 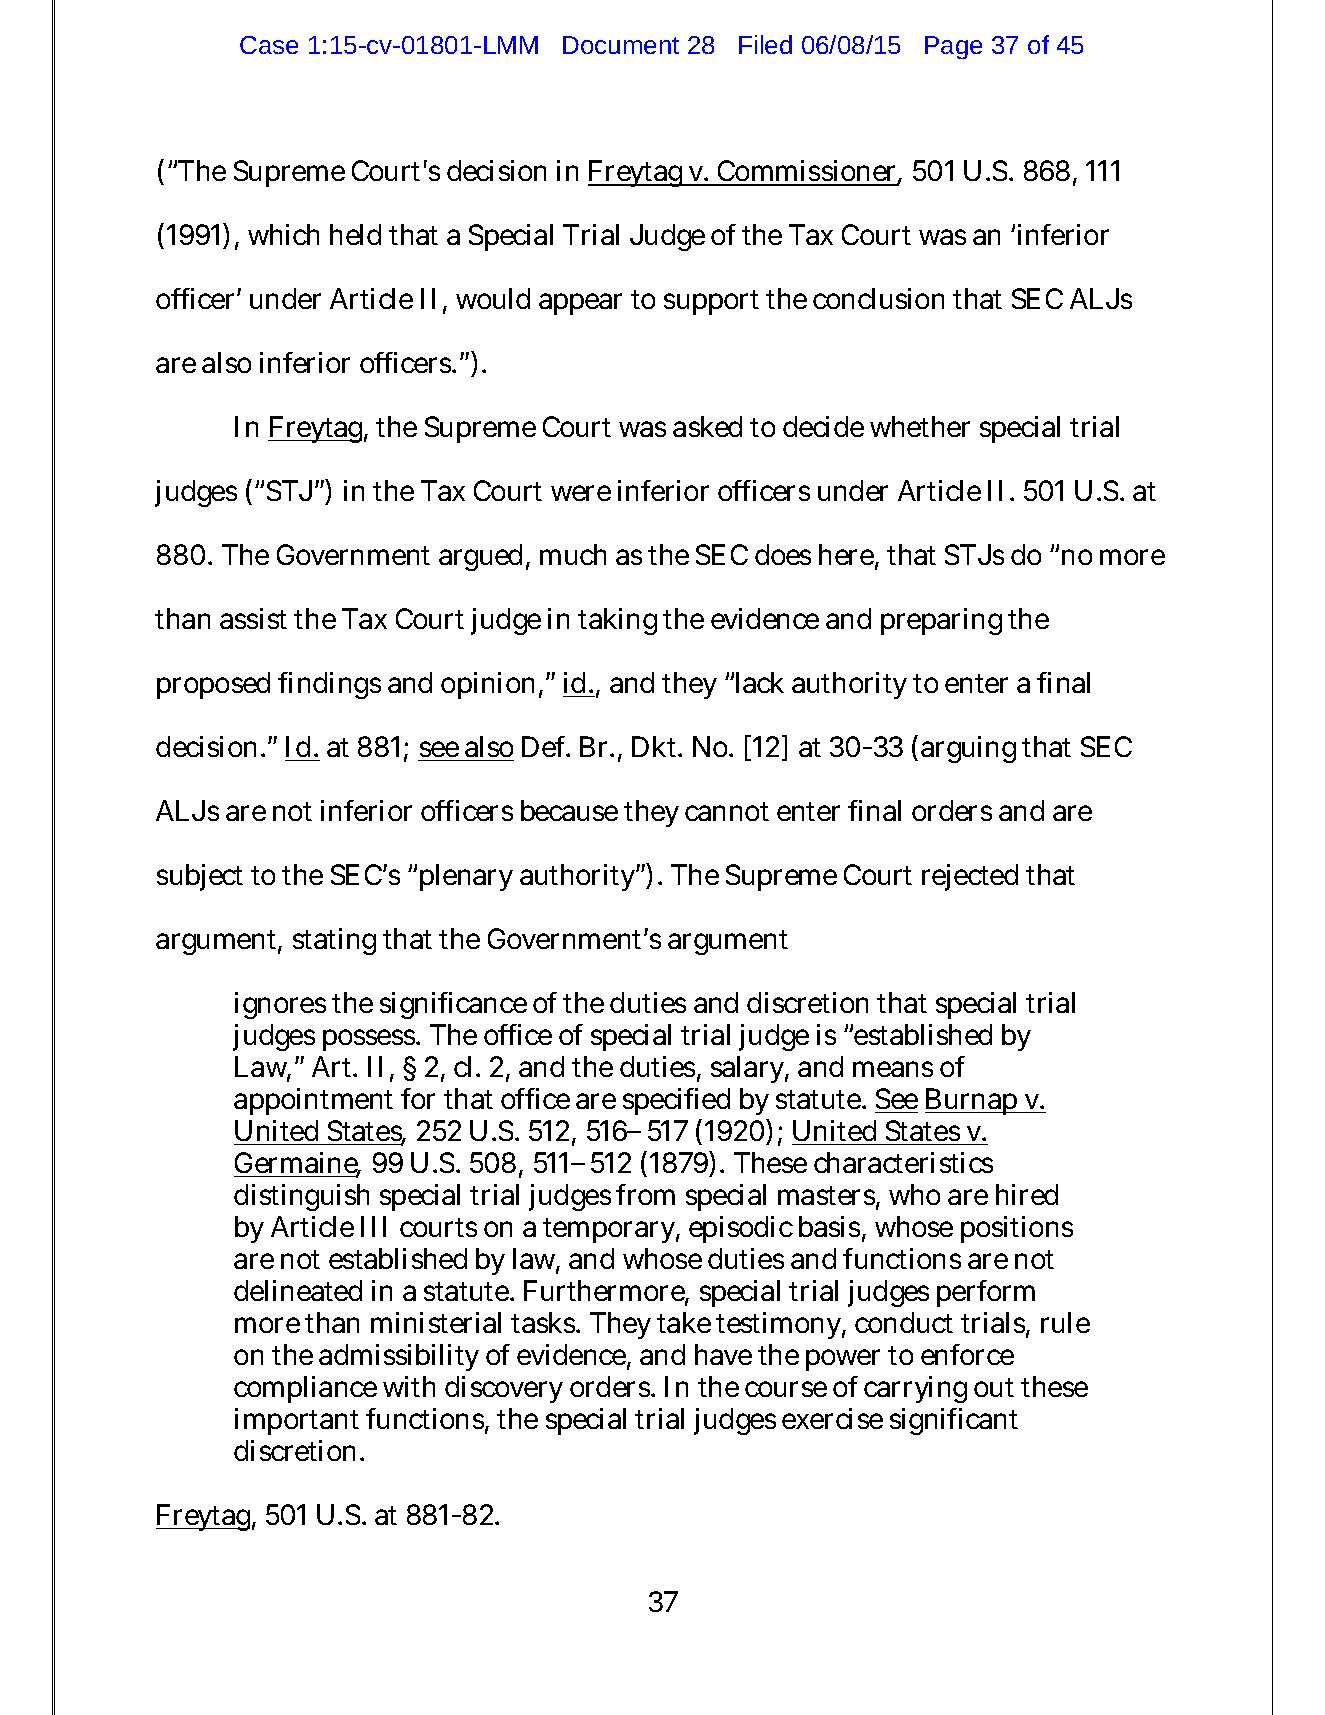 What do you see at coordinates (621, 45) in the screenshot?
I see `Document` at bounding box center [621, 45].
